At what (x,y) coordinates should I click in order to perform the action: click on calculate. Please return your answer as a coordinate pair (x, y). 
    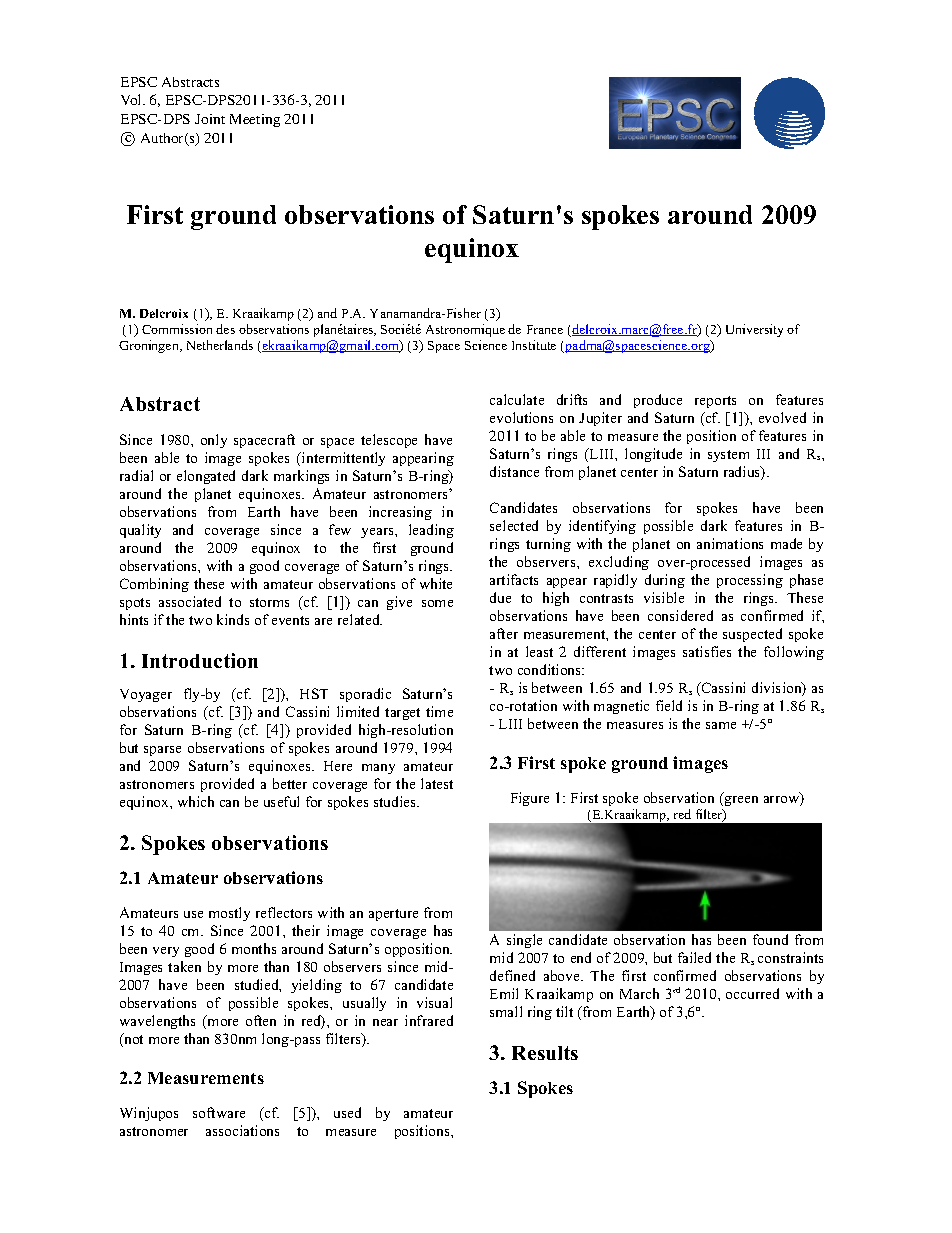
    Looking at the image, I should click on (517, 399).
